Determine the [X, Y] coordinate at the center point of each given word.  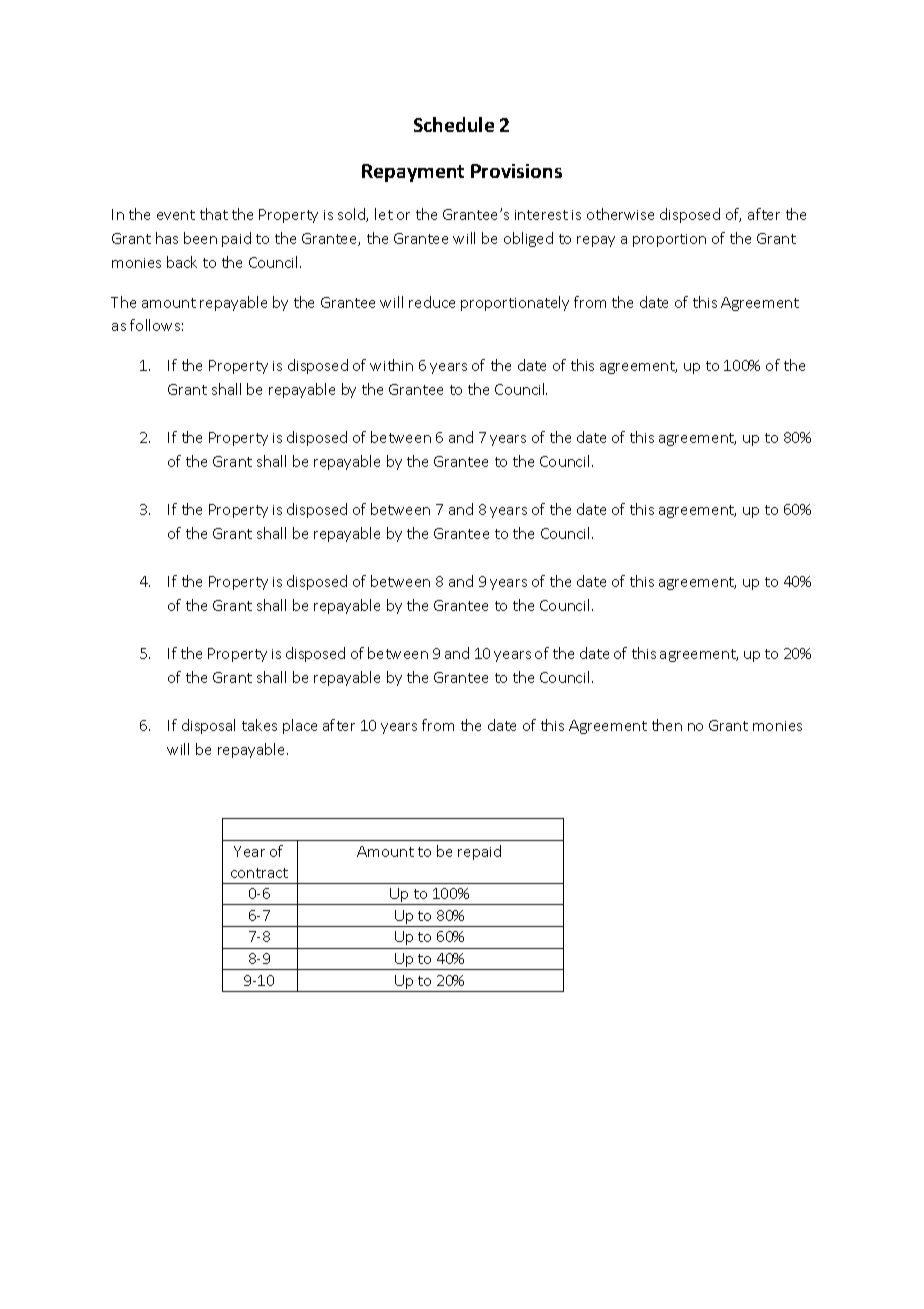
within [391, 365]
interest [541, 215]
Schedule [454, 124]
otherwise [620, 214]
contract [259, 873]
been [200, 238]
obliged [528, 239]
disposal [208, 726]
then [667, 725]
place [300, 726]
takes [259, 725]
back [182, 262]
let [384, 214]
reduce [432, 302]
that [214, 214]
